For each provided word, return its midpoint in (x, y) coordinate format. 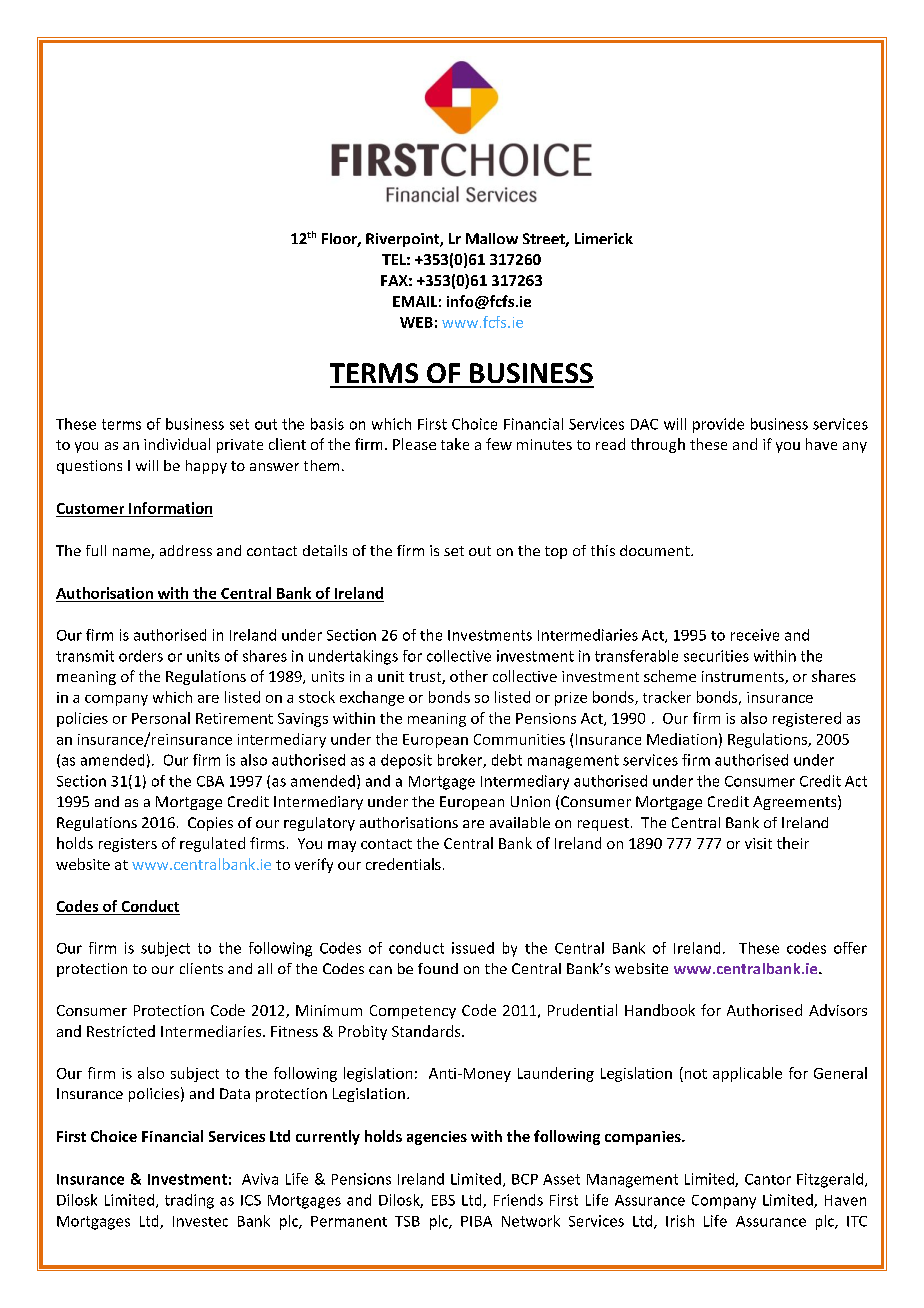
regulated (212, 844)
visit (758, 843)
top (556, 552)
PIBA (476, 1221)
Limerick (604, 238)
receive (755, 635)
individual (177, 444)
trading (189, 1201)
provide (718, 425)
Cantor (768, 1179)
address (186, 550)
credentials (403, 864)
